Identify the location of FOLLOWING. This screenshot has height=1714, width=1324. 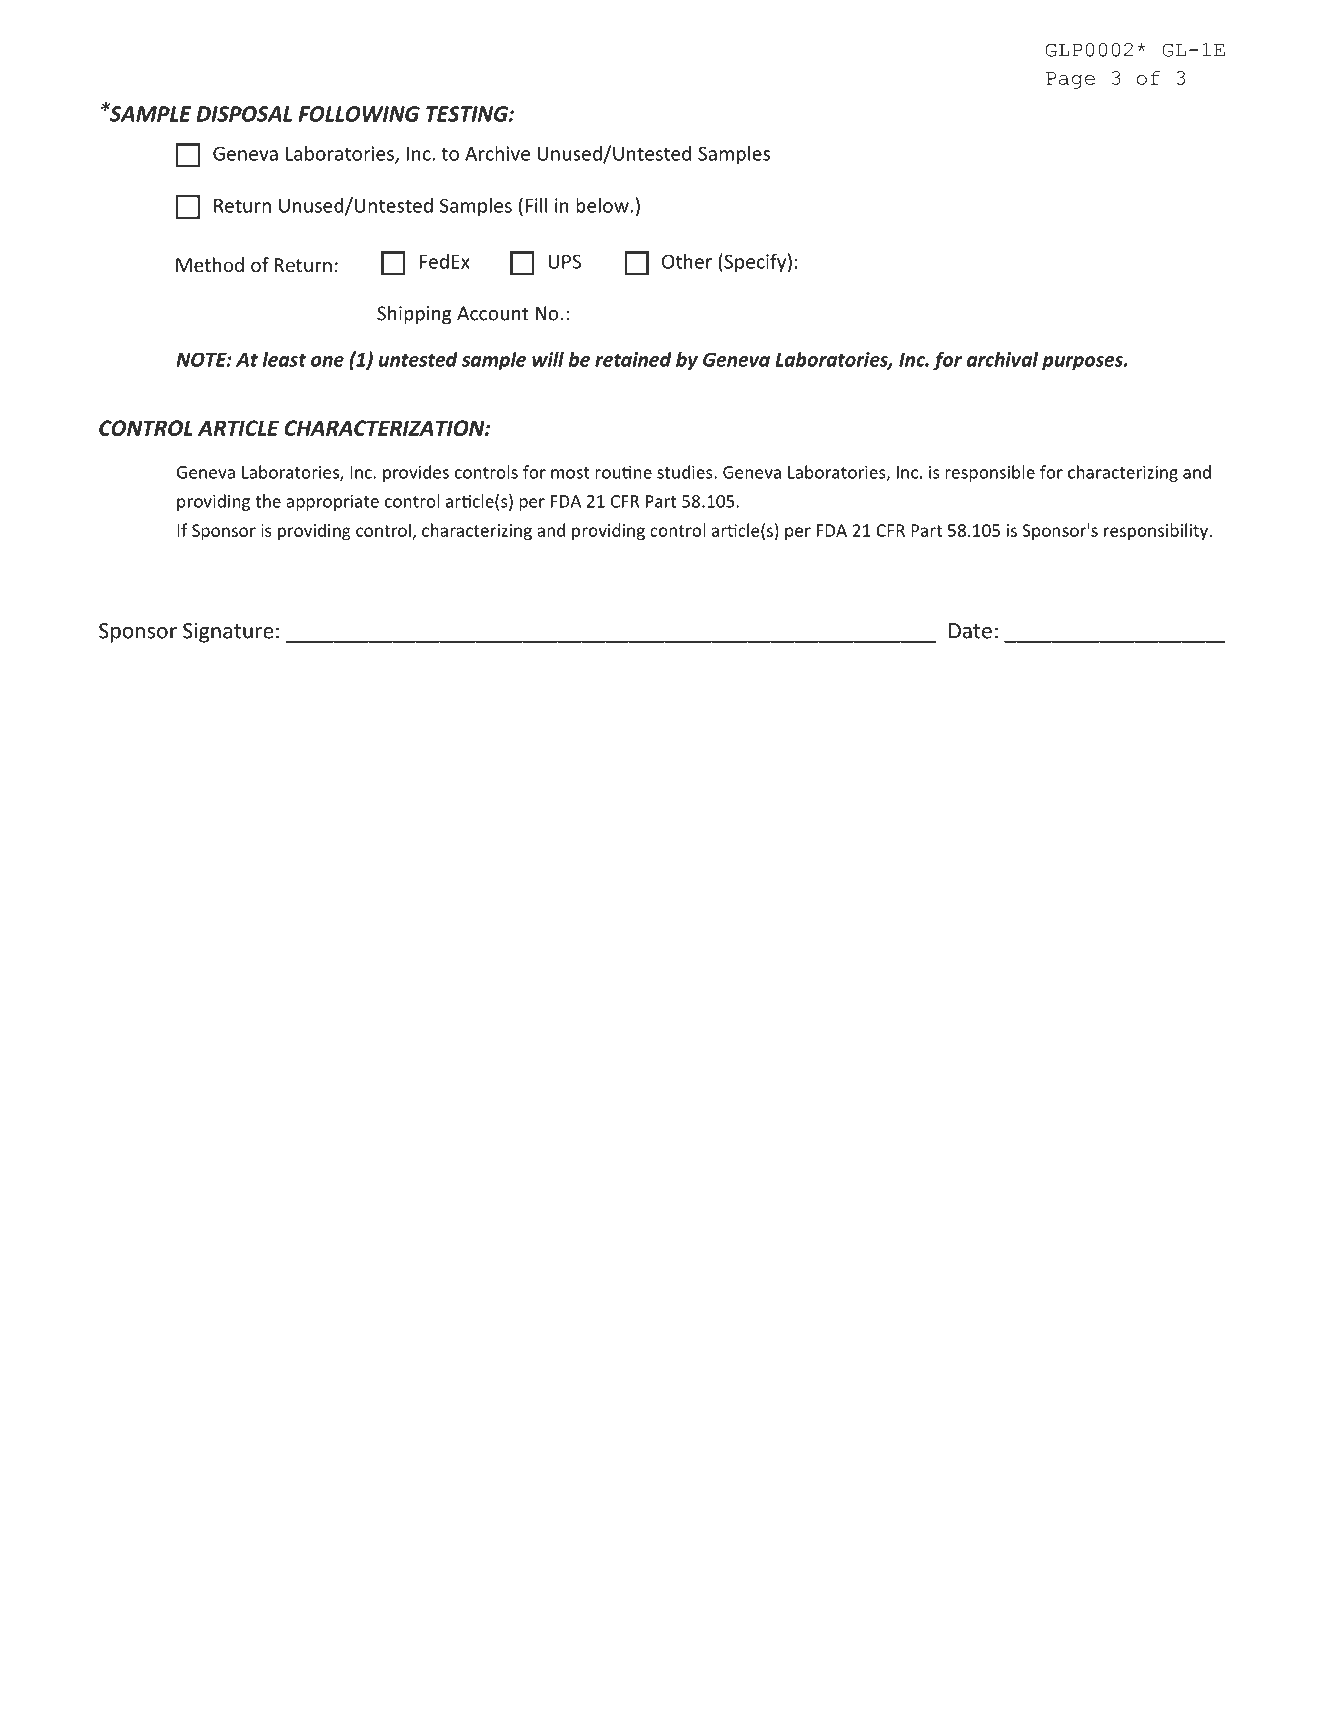
(359, 114).
